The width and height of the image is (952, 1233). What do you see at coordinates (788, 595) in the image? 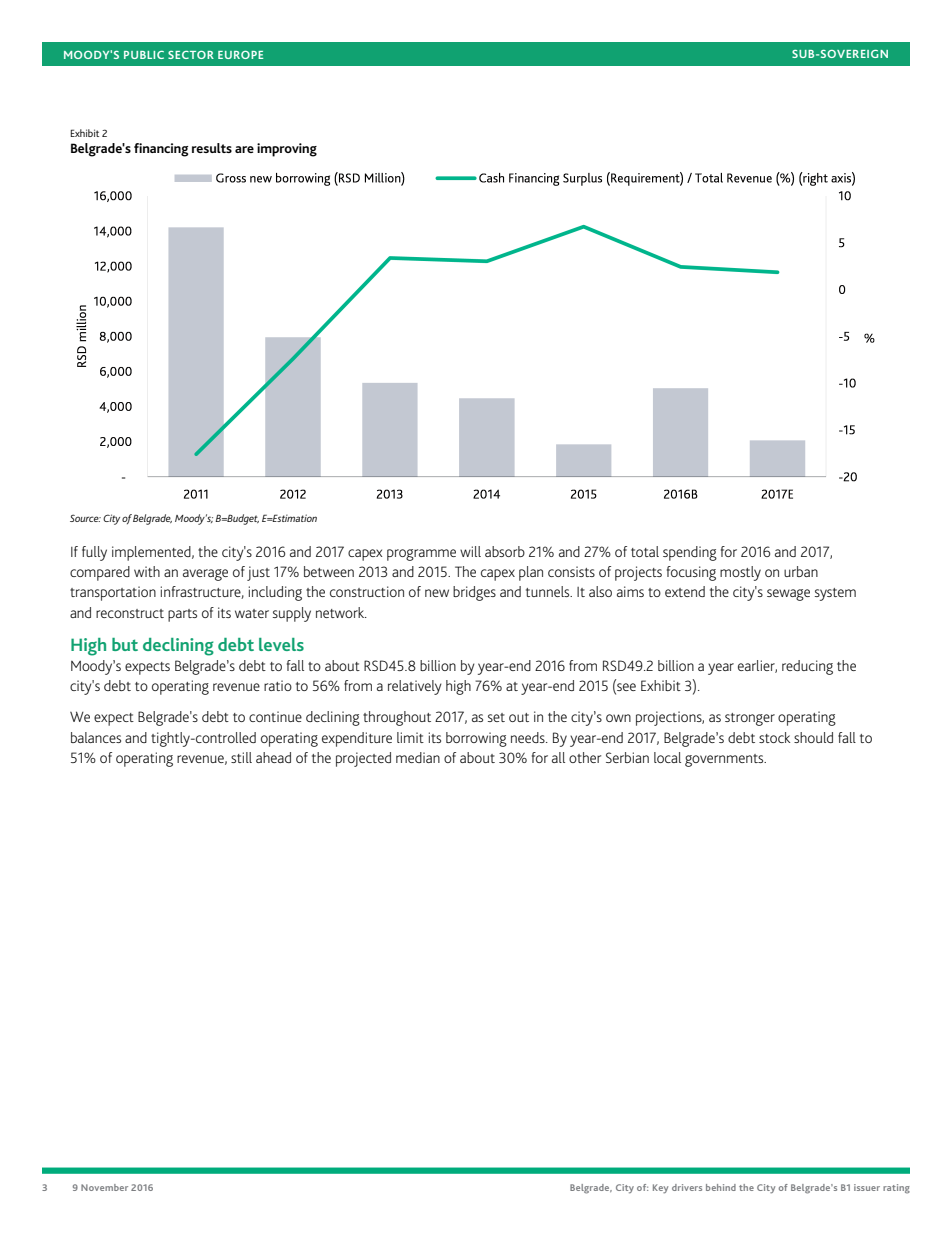
I see `sewage` at bounding box center [788, 595].
